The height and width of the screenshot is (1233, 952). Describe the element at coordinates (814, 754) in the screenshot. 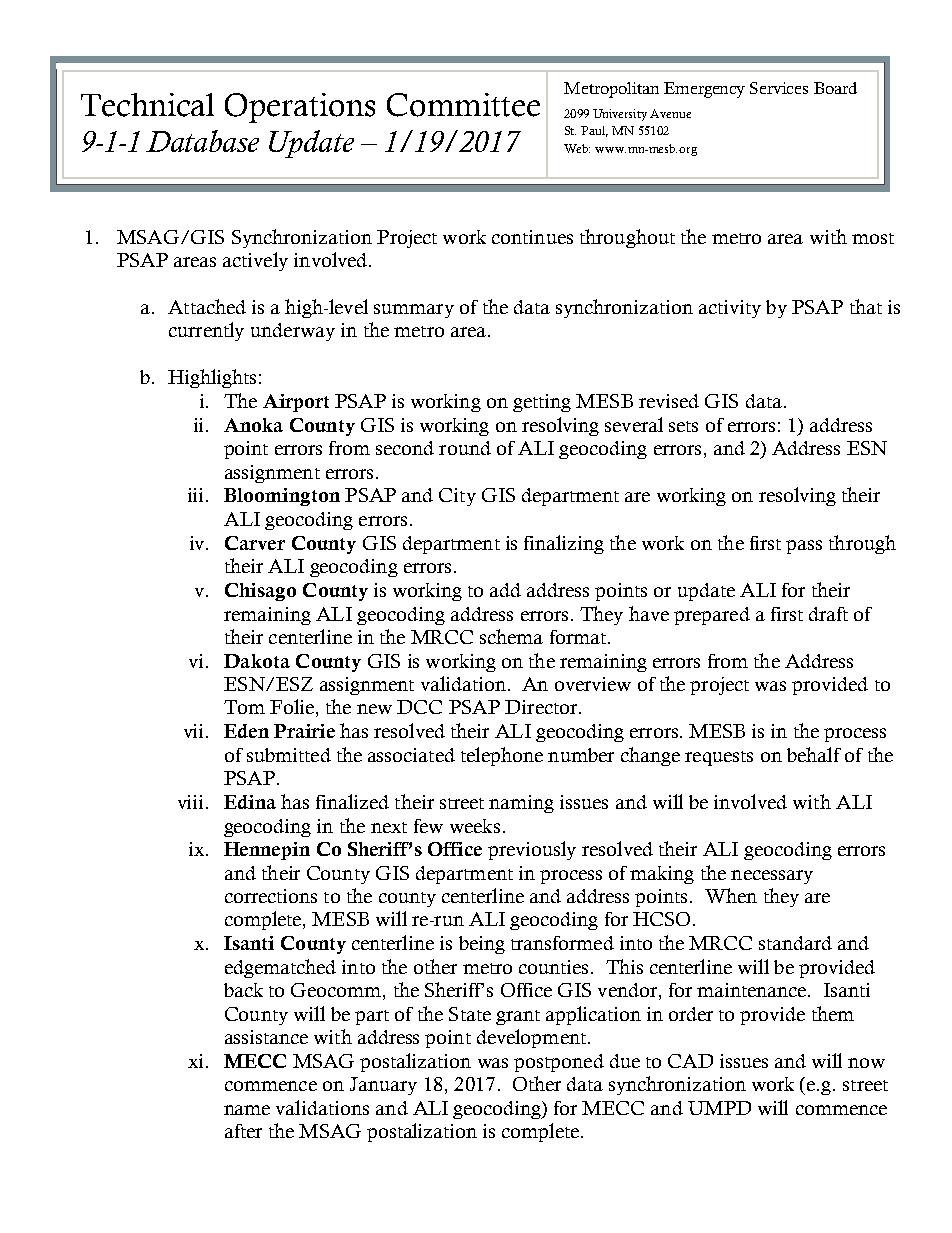

I see `behalf` at that location.
